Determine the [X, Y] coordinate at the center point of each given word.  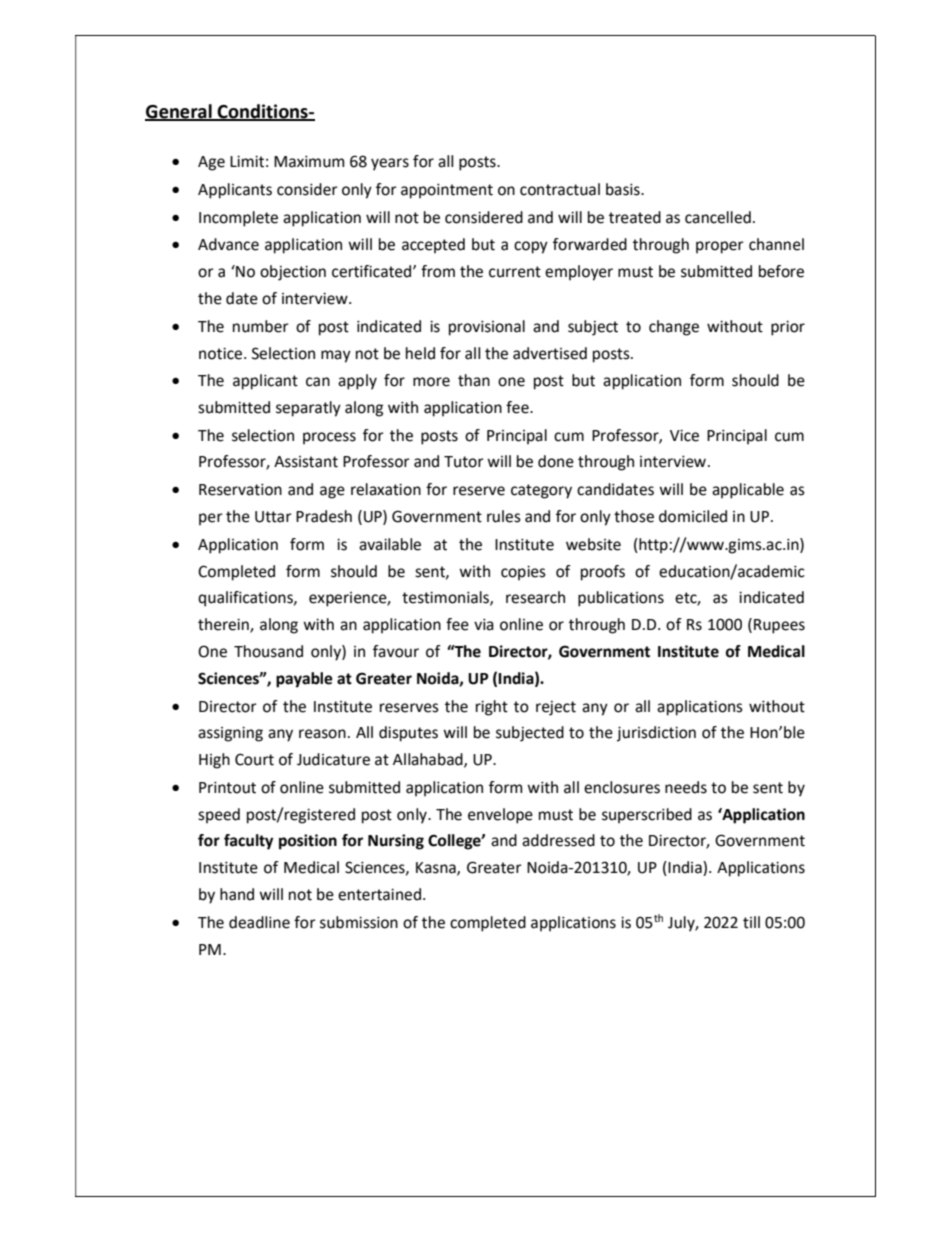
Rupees [779, 626]
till [751, 922]
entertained [379, 894]
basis [624, 189]
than [474, 380]
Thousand [268, 651]
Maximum [309, 162]
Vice [684, 436]
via [484, 625]
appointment [447, 191]
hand [237, 894]
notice [222, 354]
